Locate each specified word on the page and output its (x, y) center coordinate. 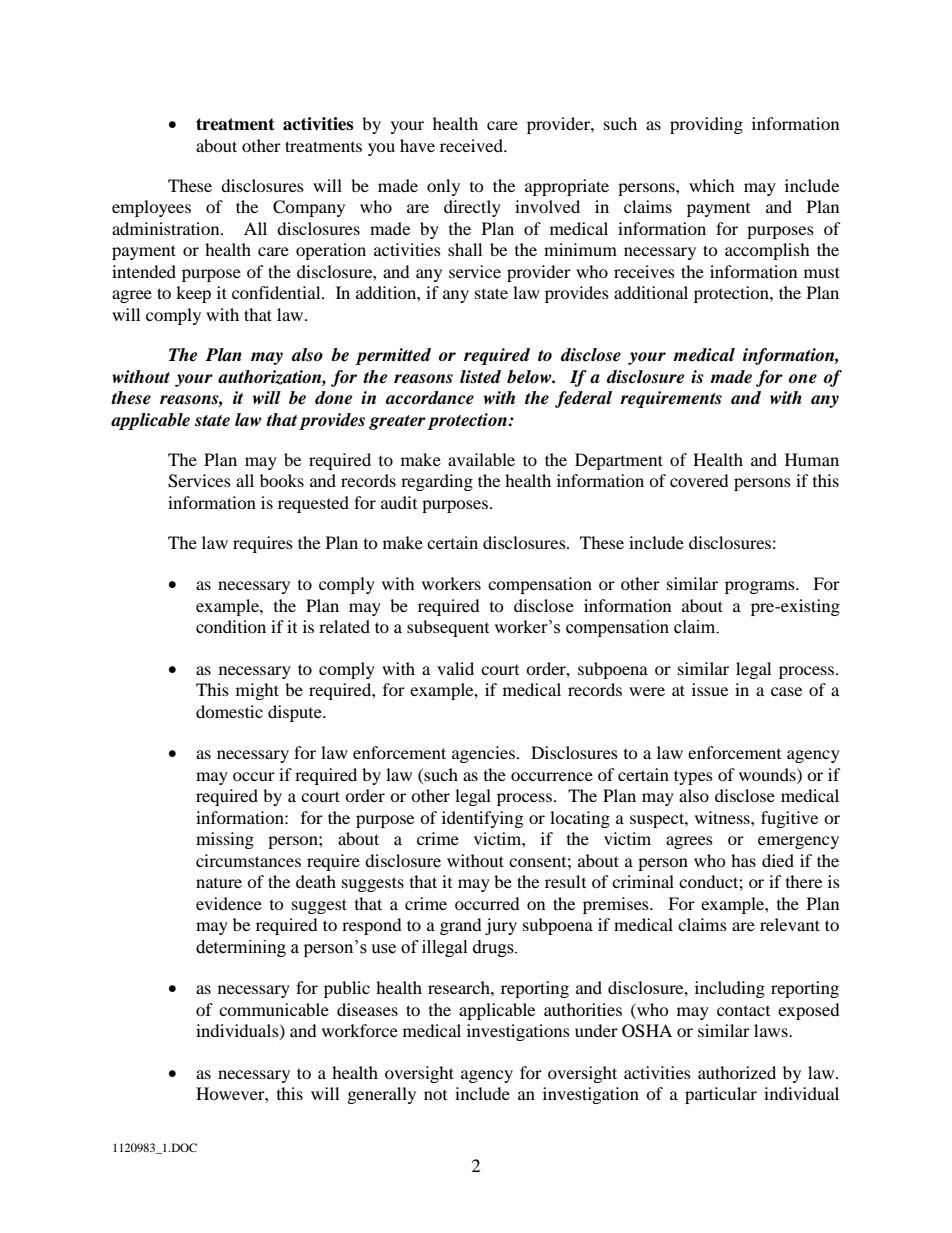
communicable (274, 1009)
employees (151, 208)
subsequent (448, 628)
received (472, 145)
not (435, 1095)
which (712, 185)
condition (231, 626)
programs (761, 587)
